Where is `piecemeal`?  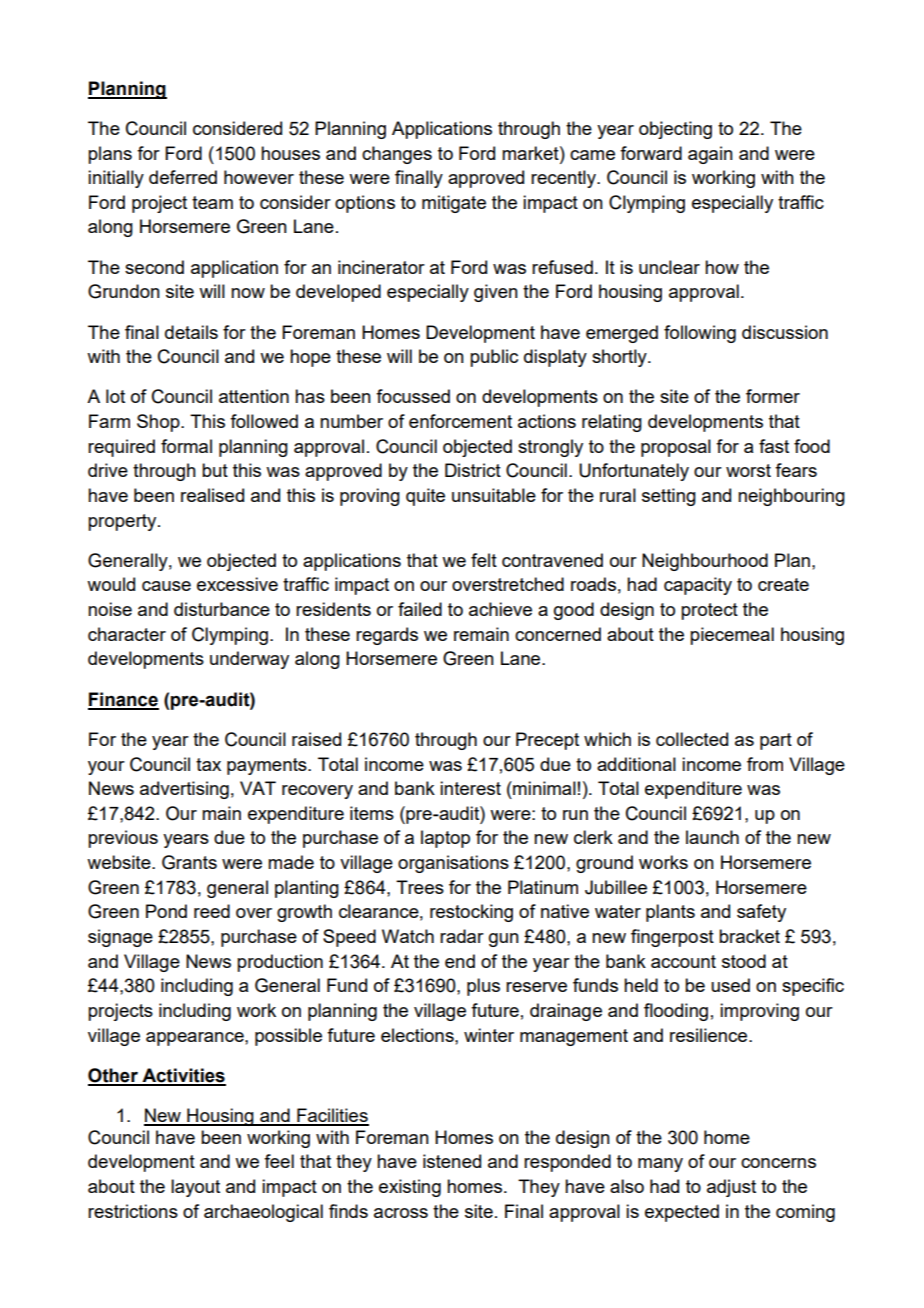 piecemeal is located at coordinates (732, 636).
